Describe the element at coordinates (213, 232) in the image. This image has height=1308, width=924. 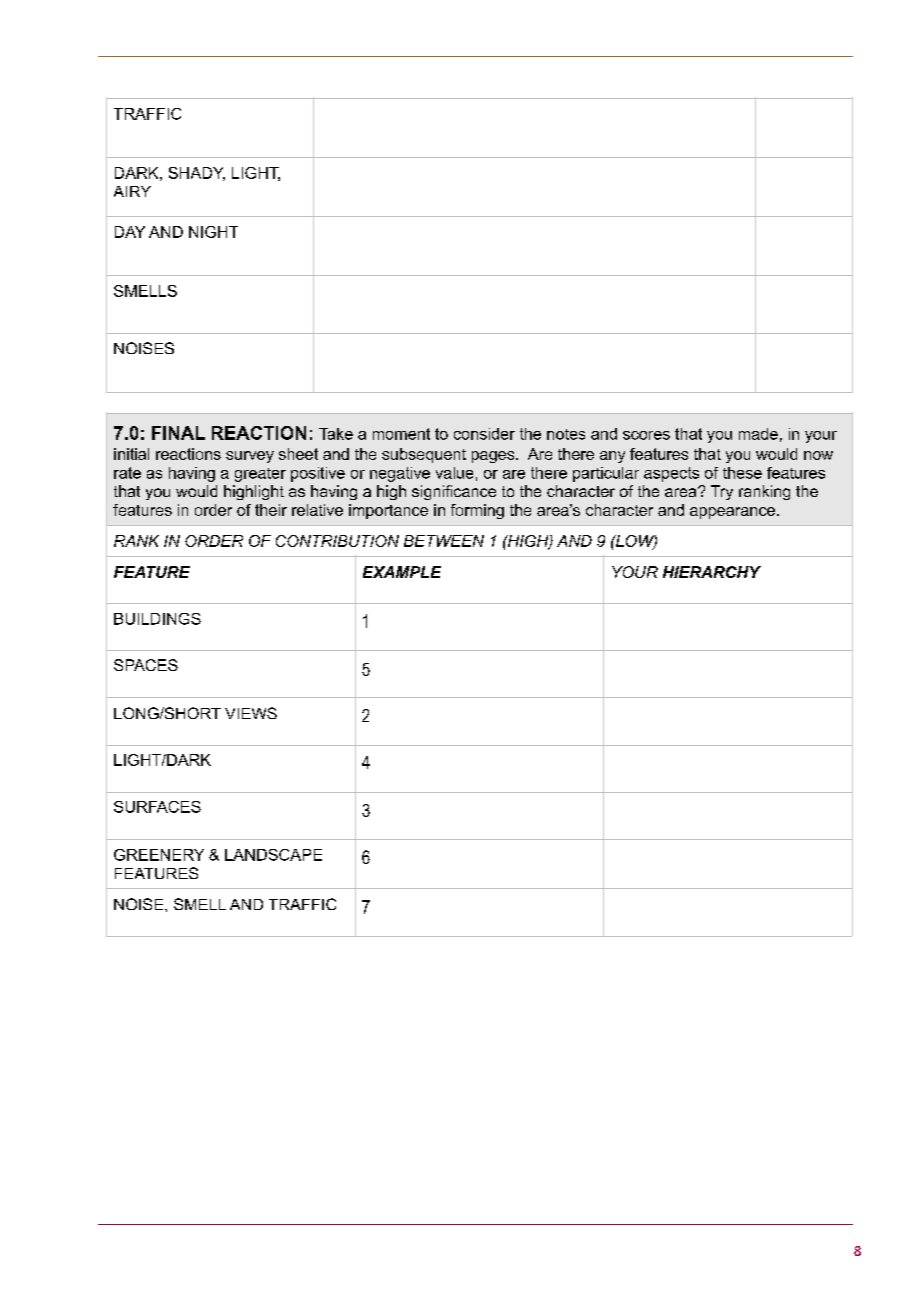
I see `NIGHT` at that location.
